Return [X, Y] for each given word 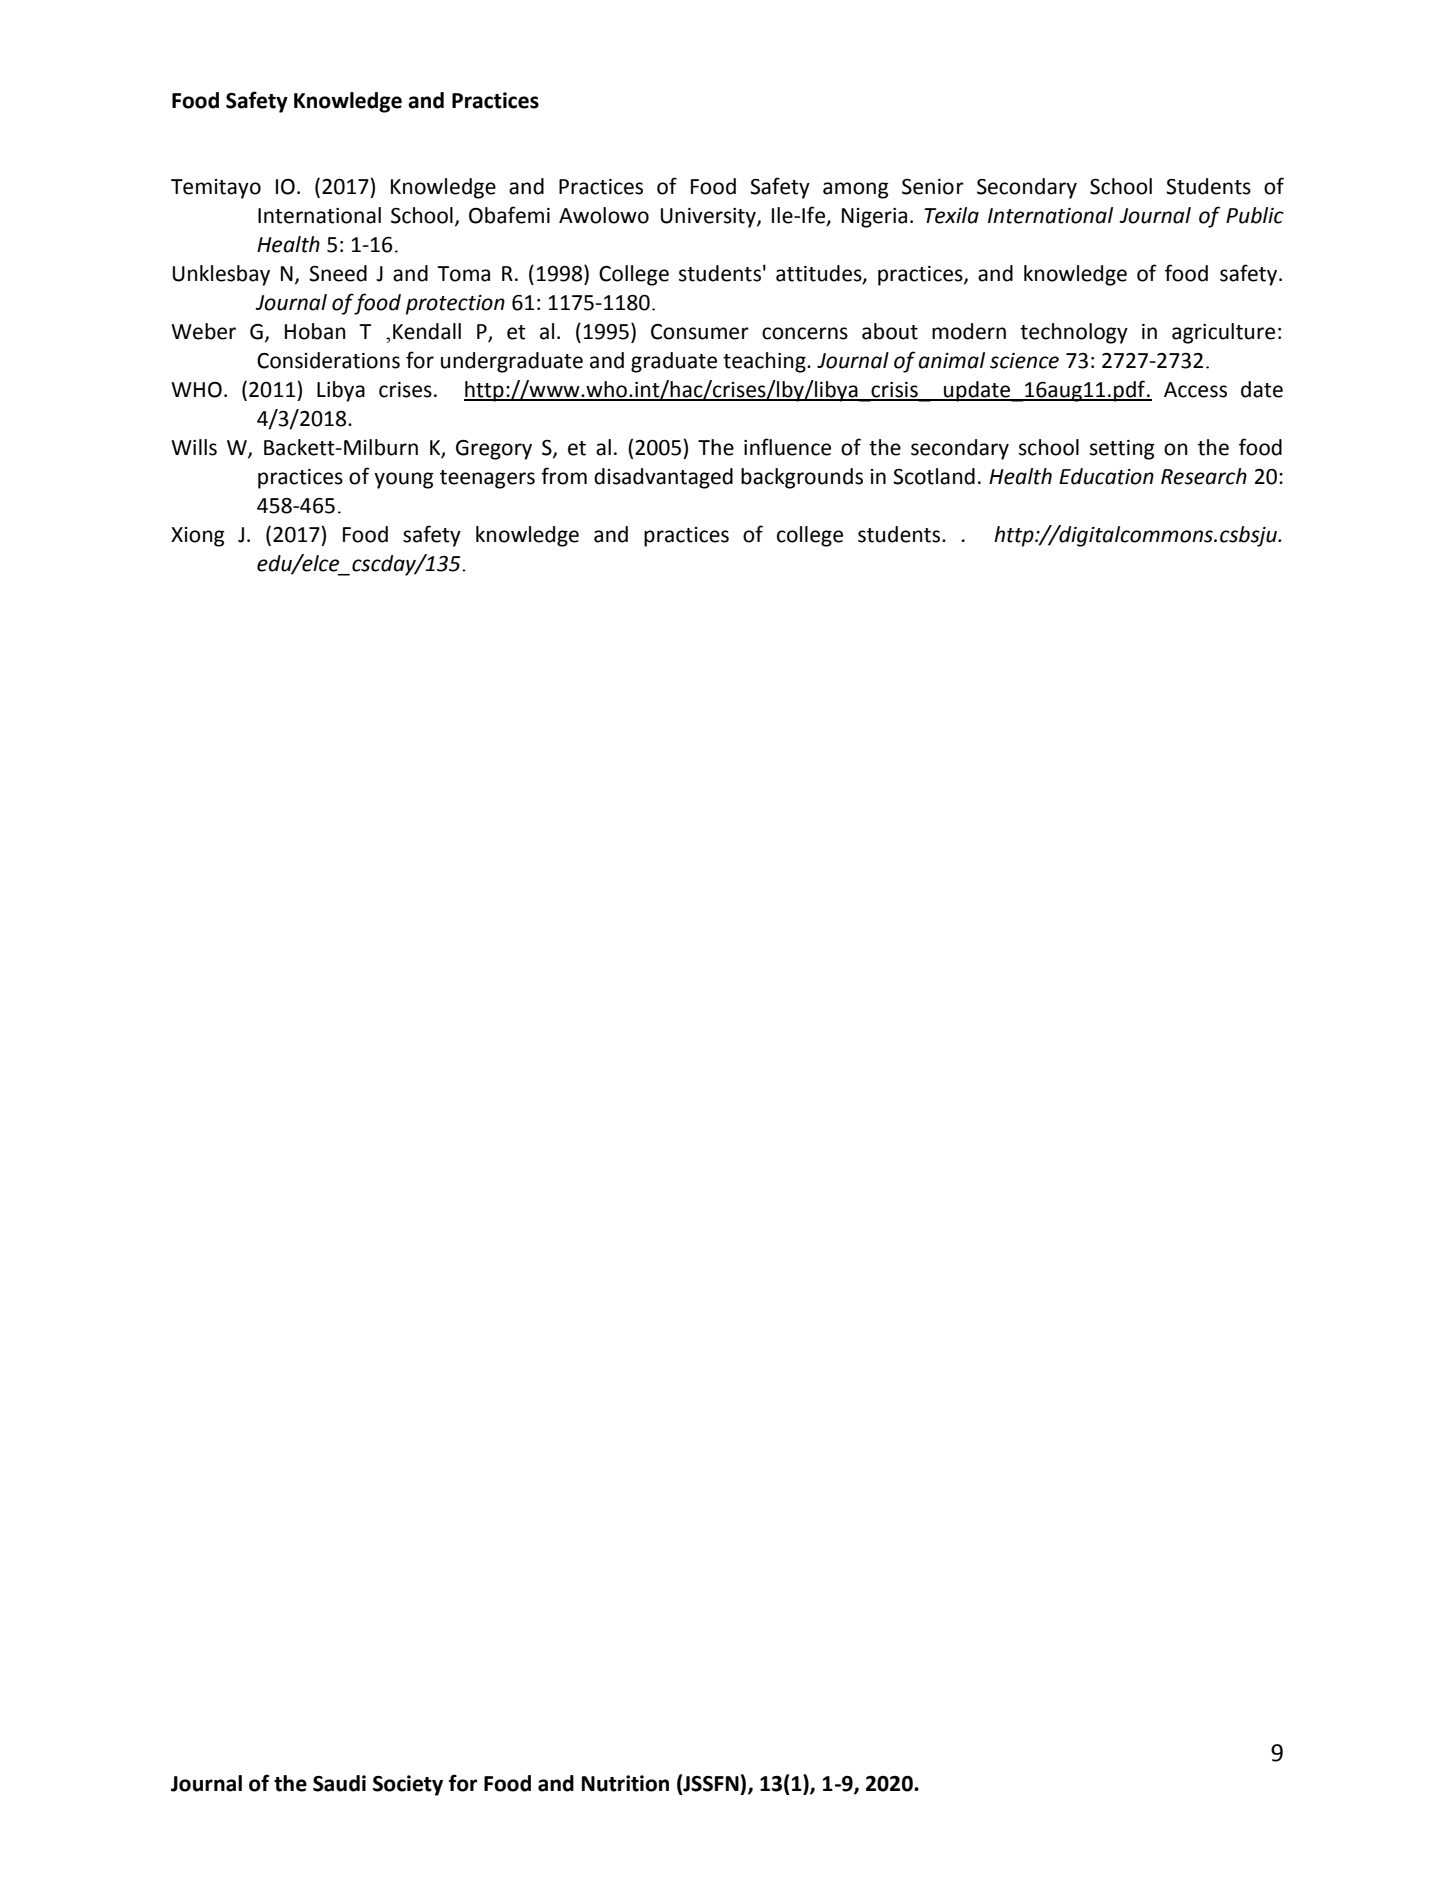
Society [408, 1785]
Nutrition [625, 1783]
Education [1106, 476]
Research [1204, 476]
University [709, 218]
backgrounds [802, 478]
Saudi [339, 1783]
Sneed [338, 273]
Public [1255, 215]
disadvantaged [663, 478]
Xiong [198, 537]
